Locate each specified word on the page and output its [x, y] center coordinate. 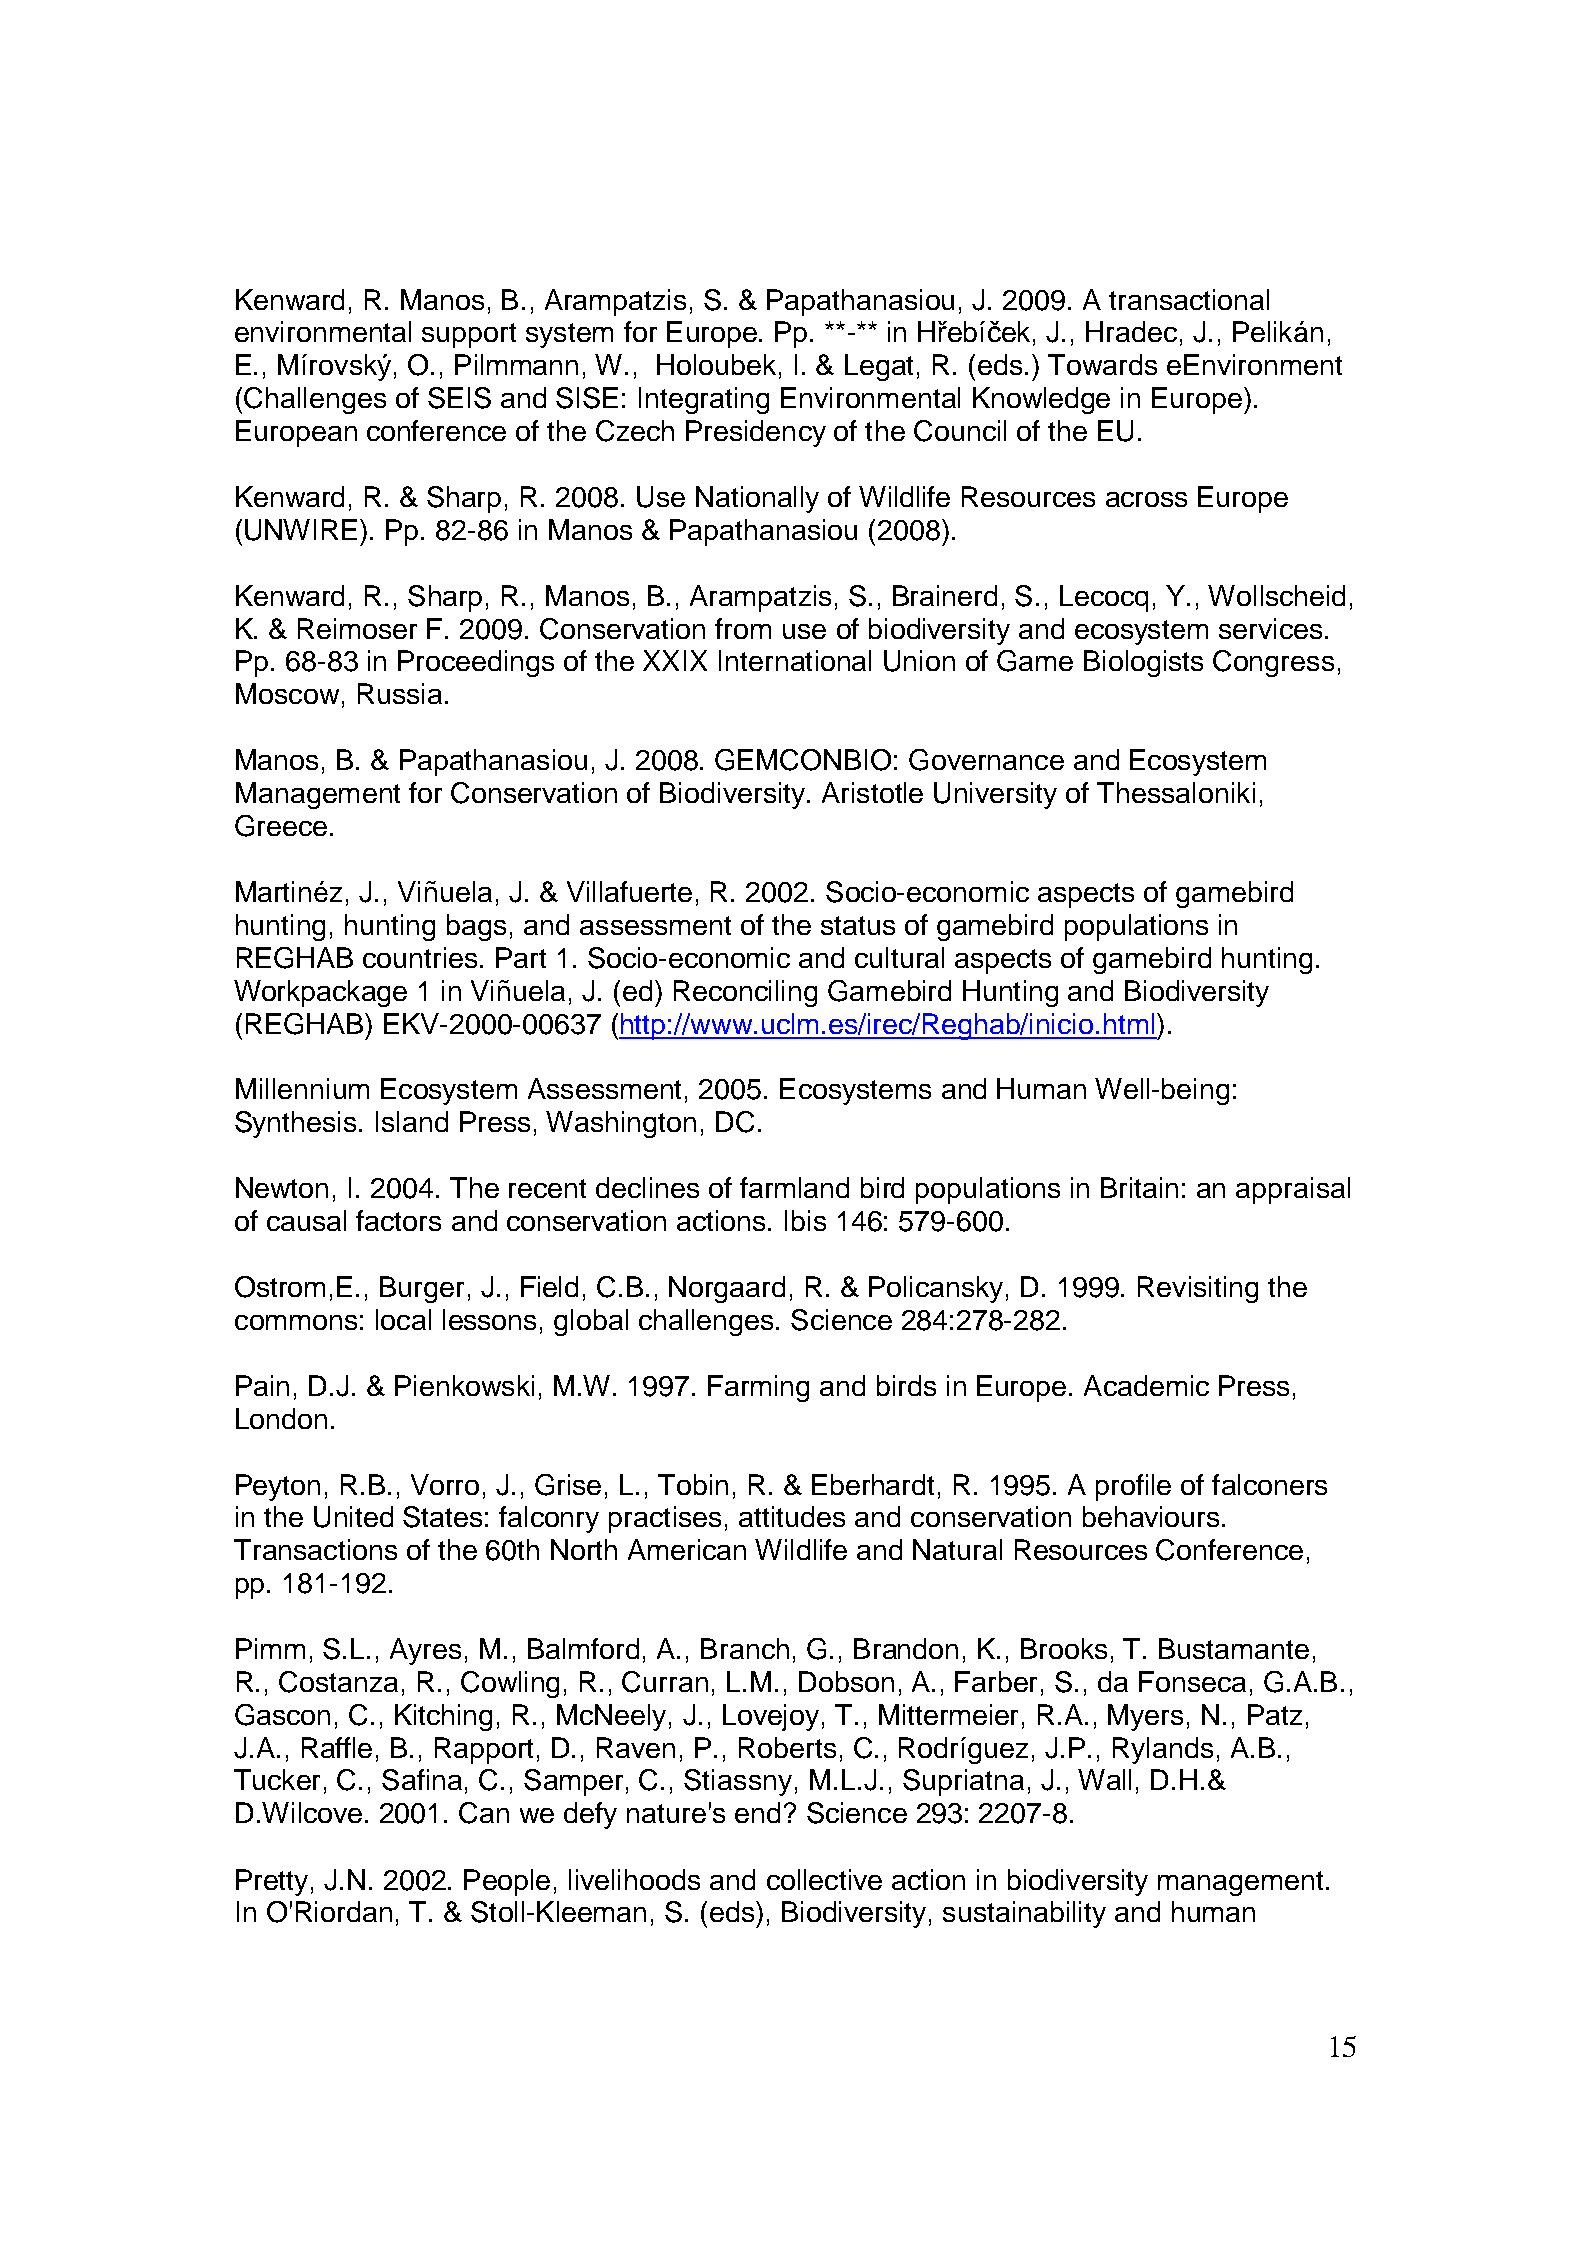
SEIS [459, 398]
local [403, 1319]
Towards [1102, 364]
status [858, 925]
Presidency [756, 433]
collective [824, 1879]
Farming [758, 1388]
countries [422, 957]
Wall [1104, 1779]
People [507, 1882]
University [995, 795]
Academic [1146, 1385]
